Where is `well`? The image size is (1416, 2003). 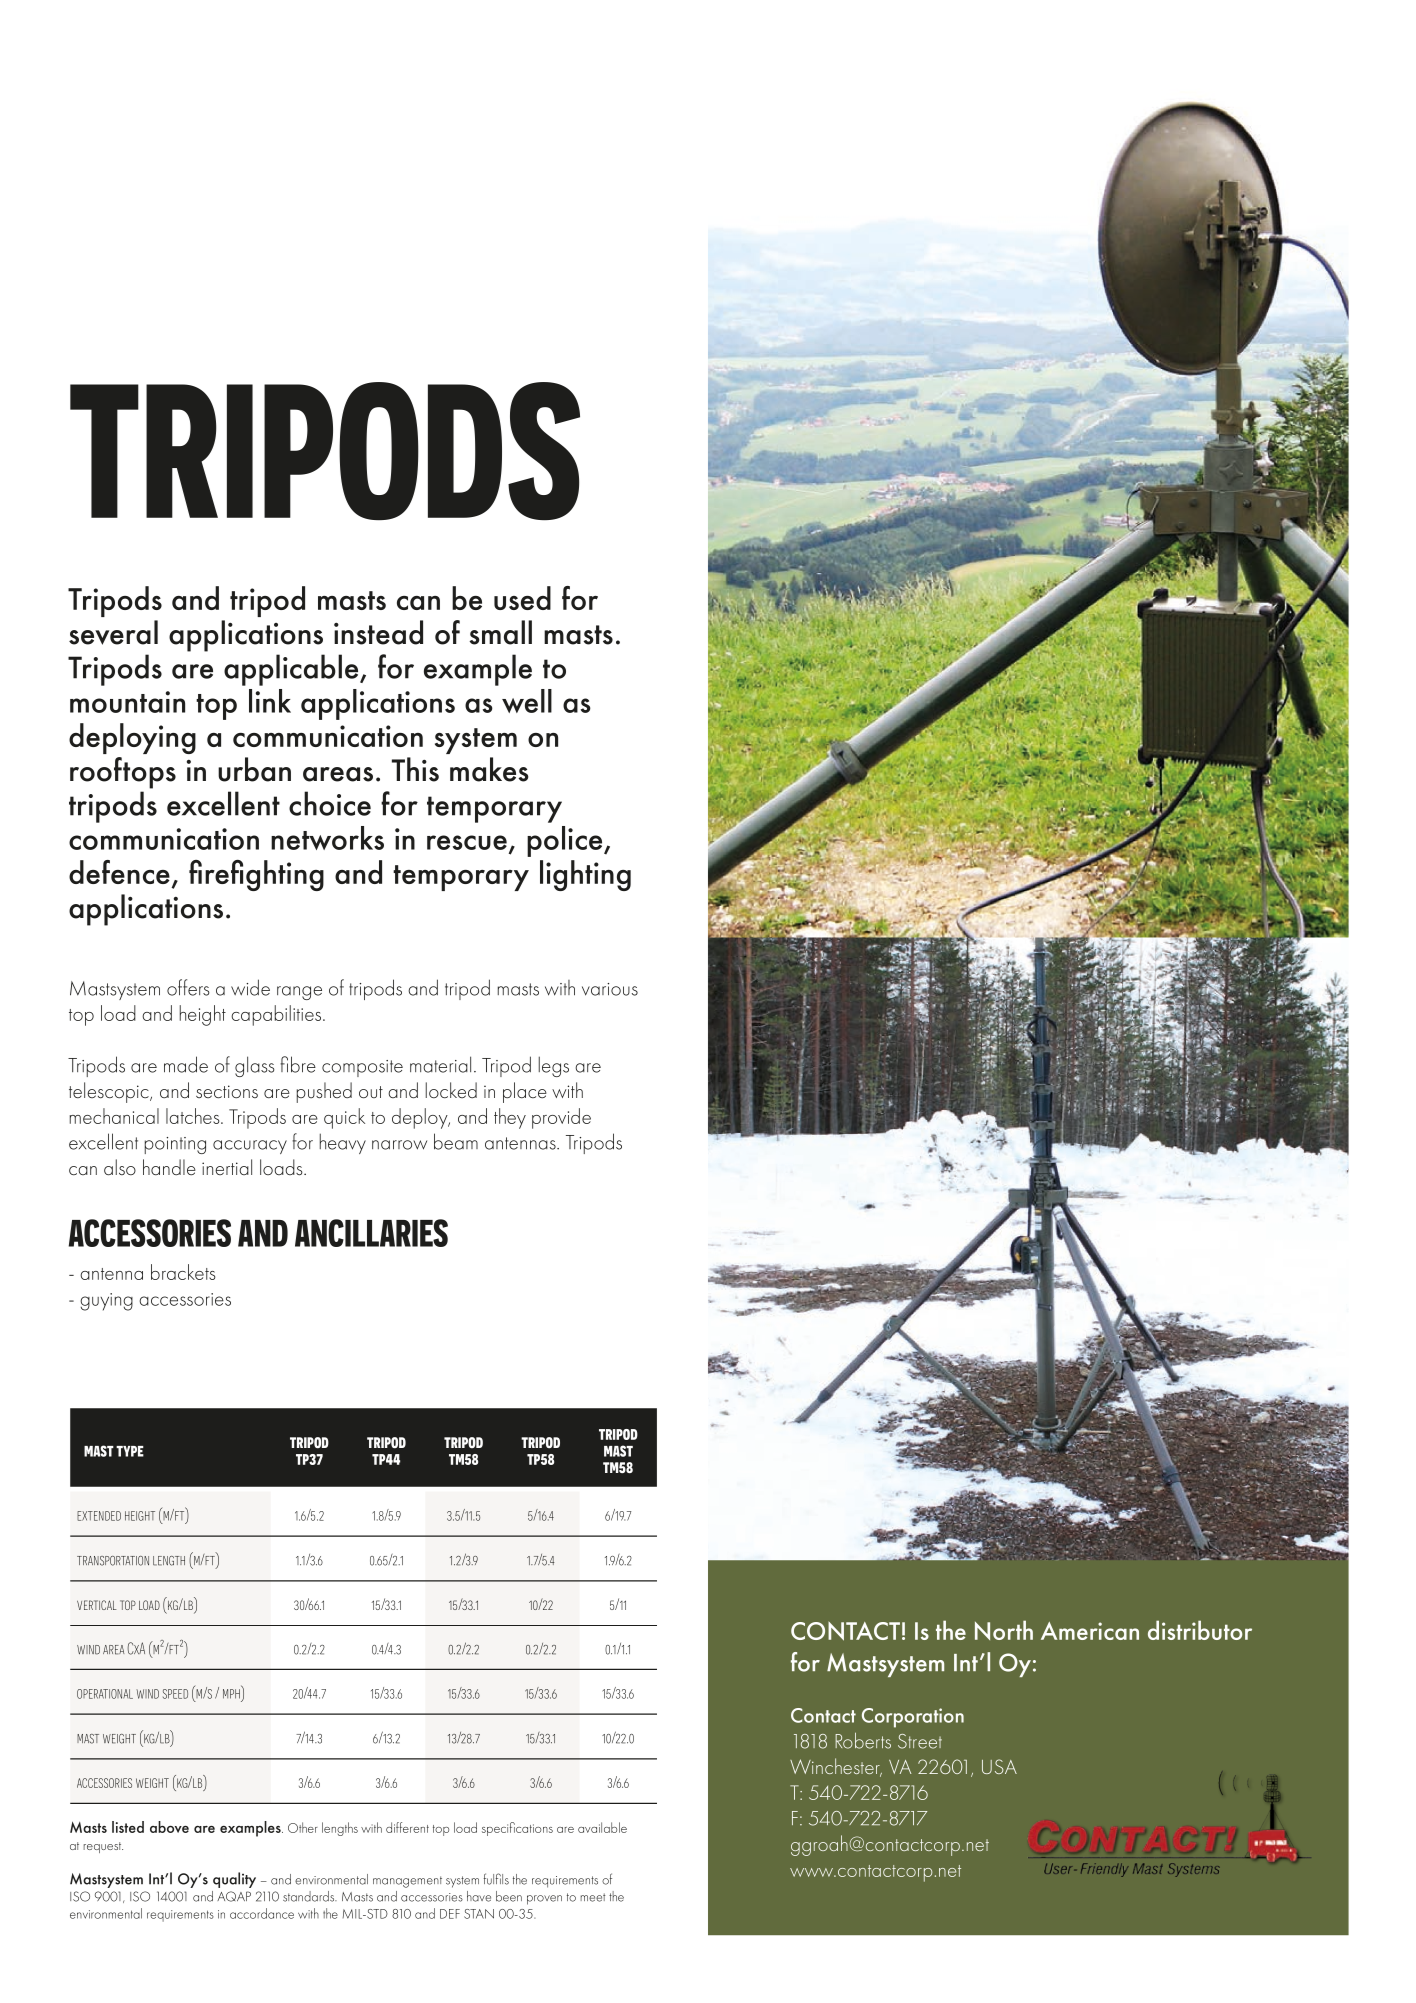
well is located at coordinates (527, 701).
